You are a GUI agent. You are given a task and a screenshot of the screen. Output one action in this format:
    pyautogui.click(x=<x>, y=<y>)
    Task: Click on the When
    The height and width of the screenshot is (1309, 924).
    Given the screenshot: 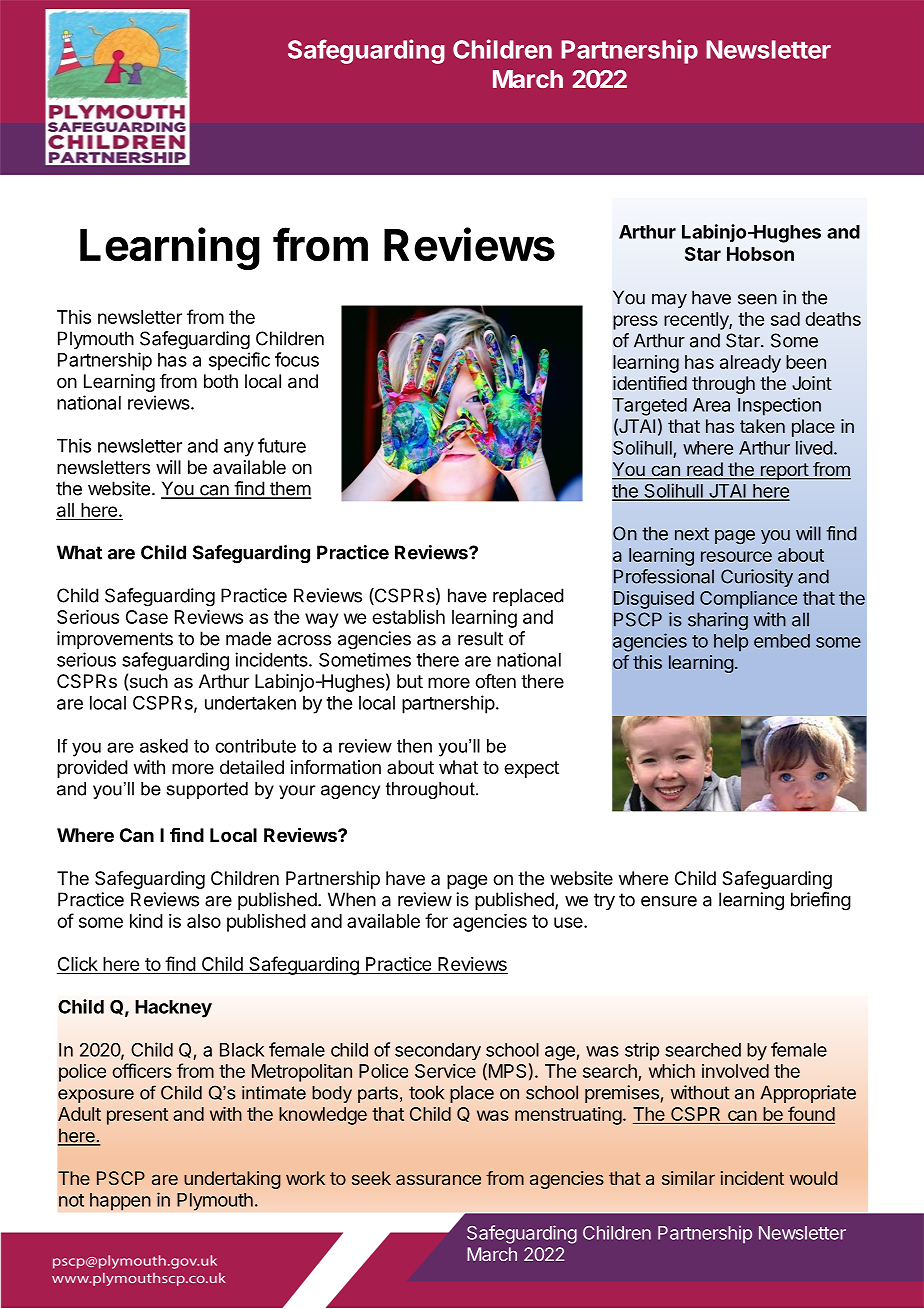 What is the action you would take?
    pyautogui.click(x=352, y=899)
